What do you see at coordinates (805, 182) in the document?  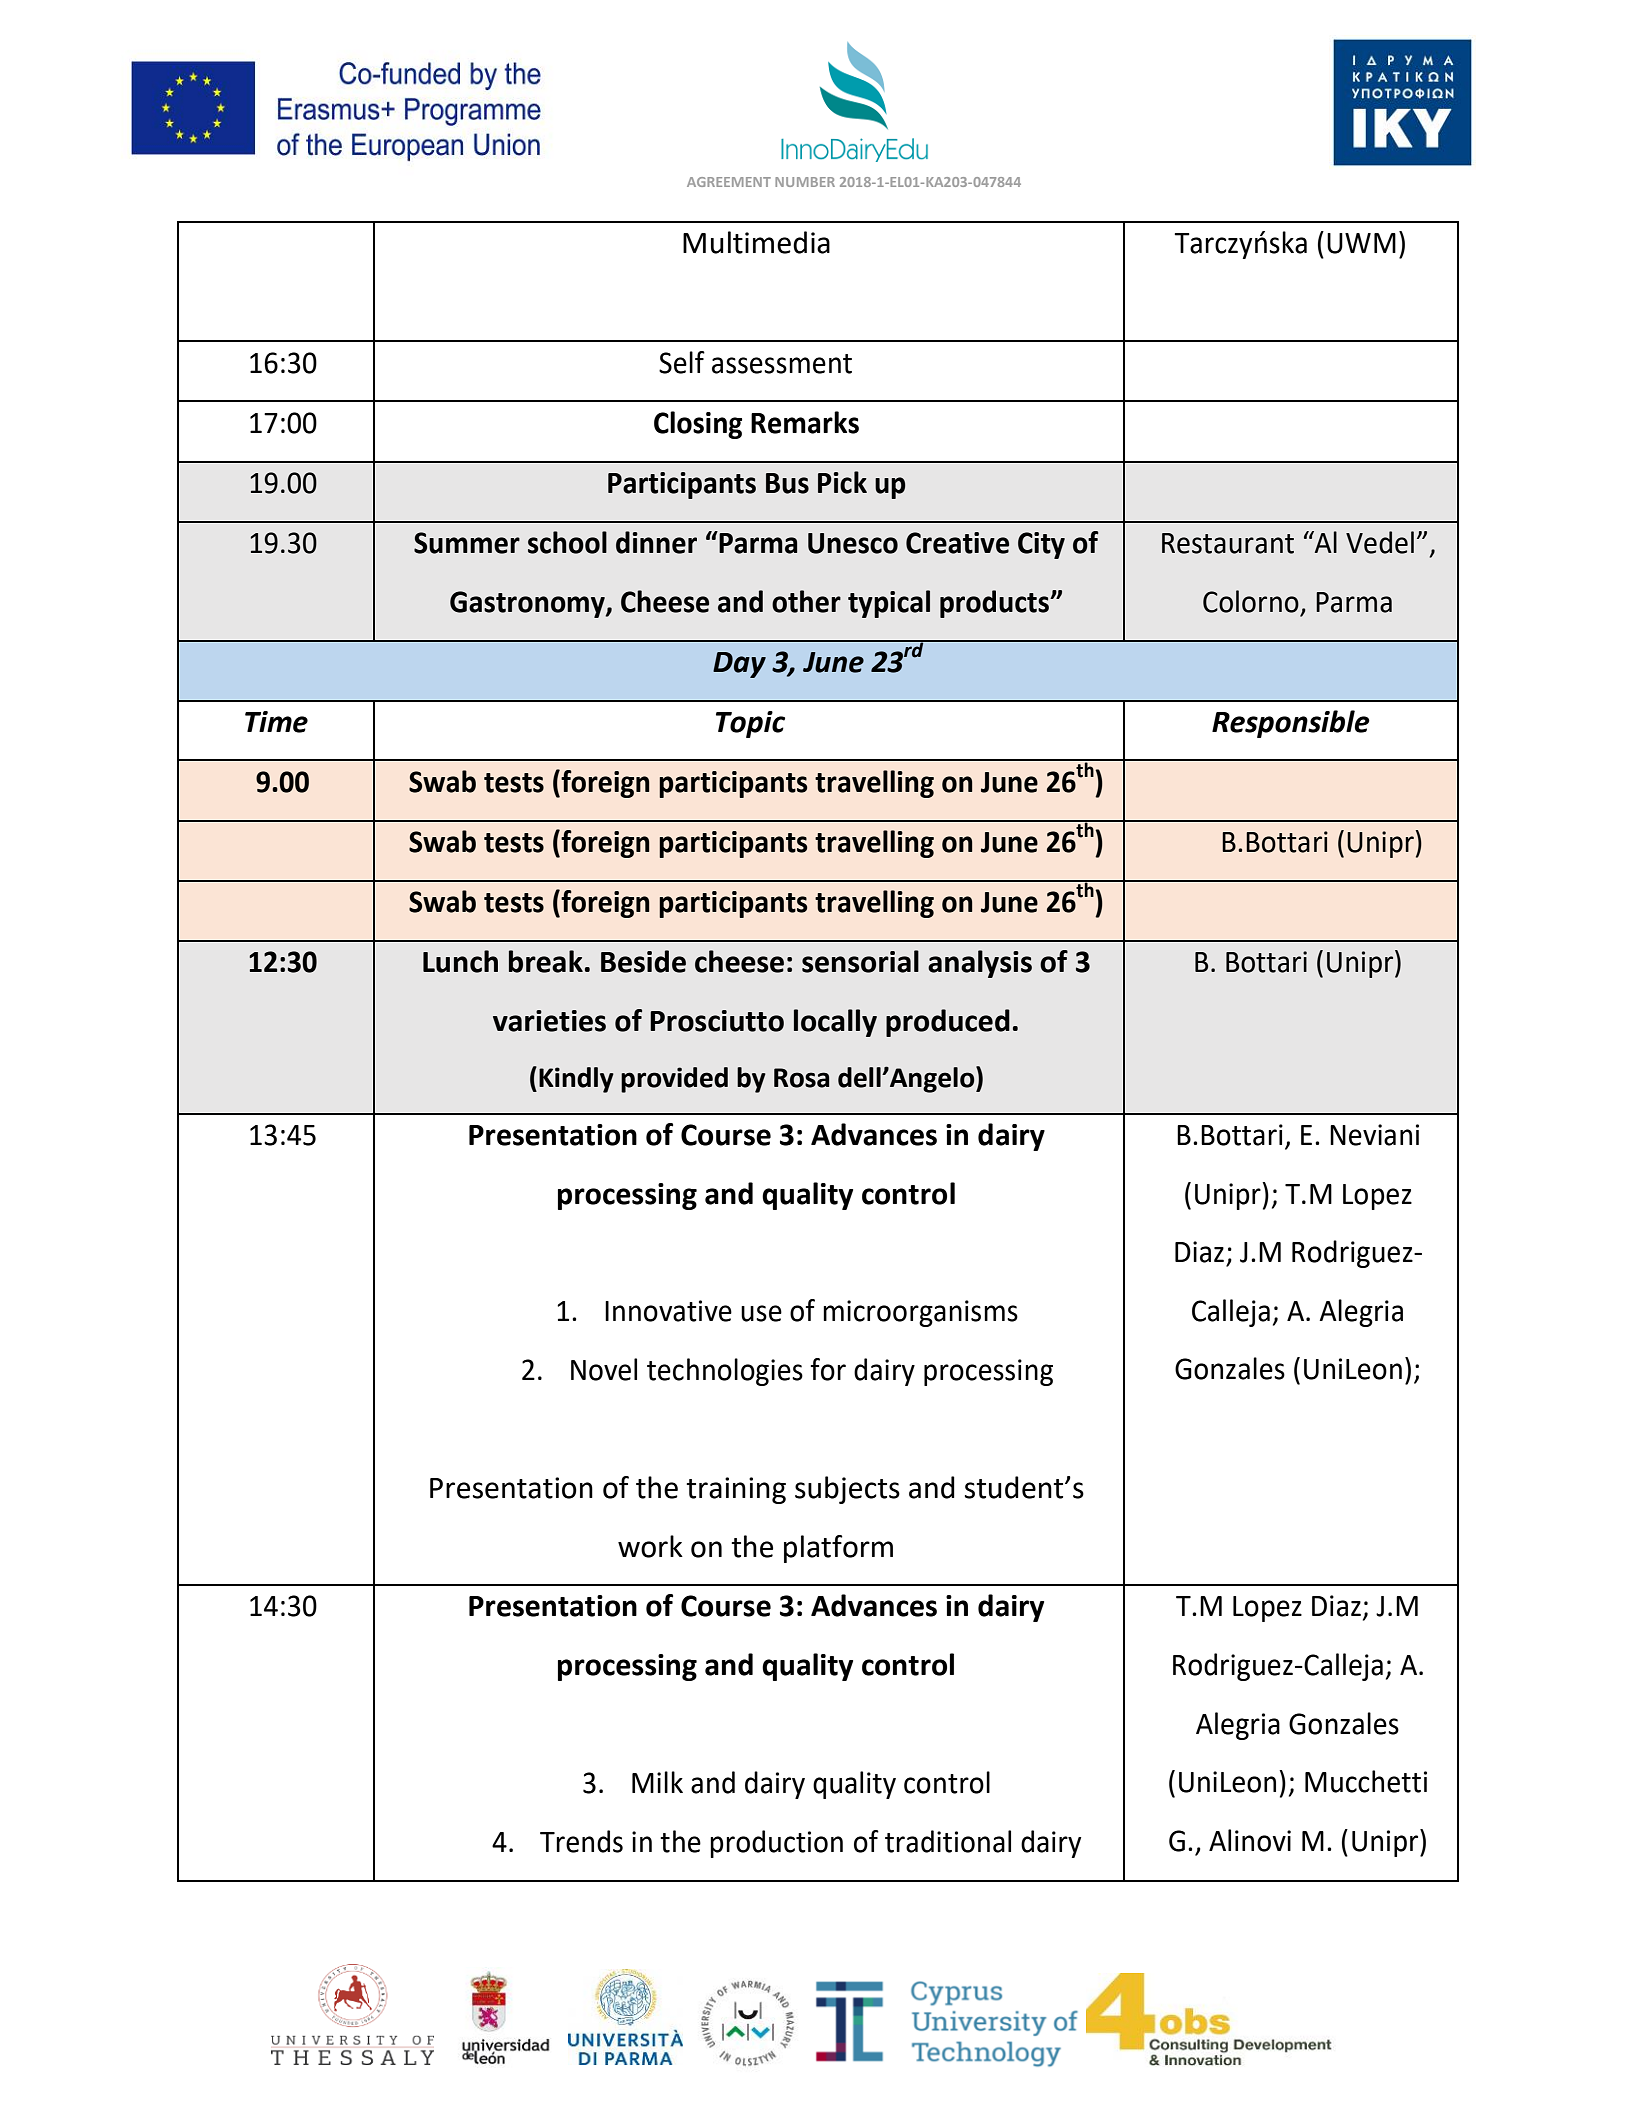 I see `NUMBER` at bounding box center [805, 182].
